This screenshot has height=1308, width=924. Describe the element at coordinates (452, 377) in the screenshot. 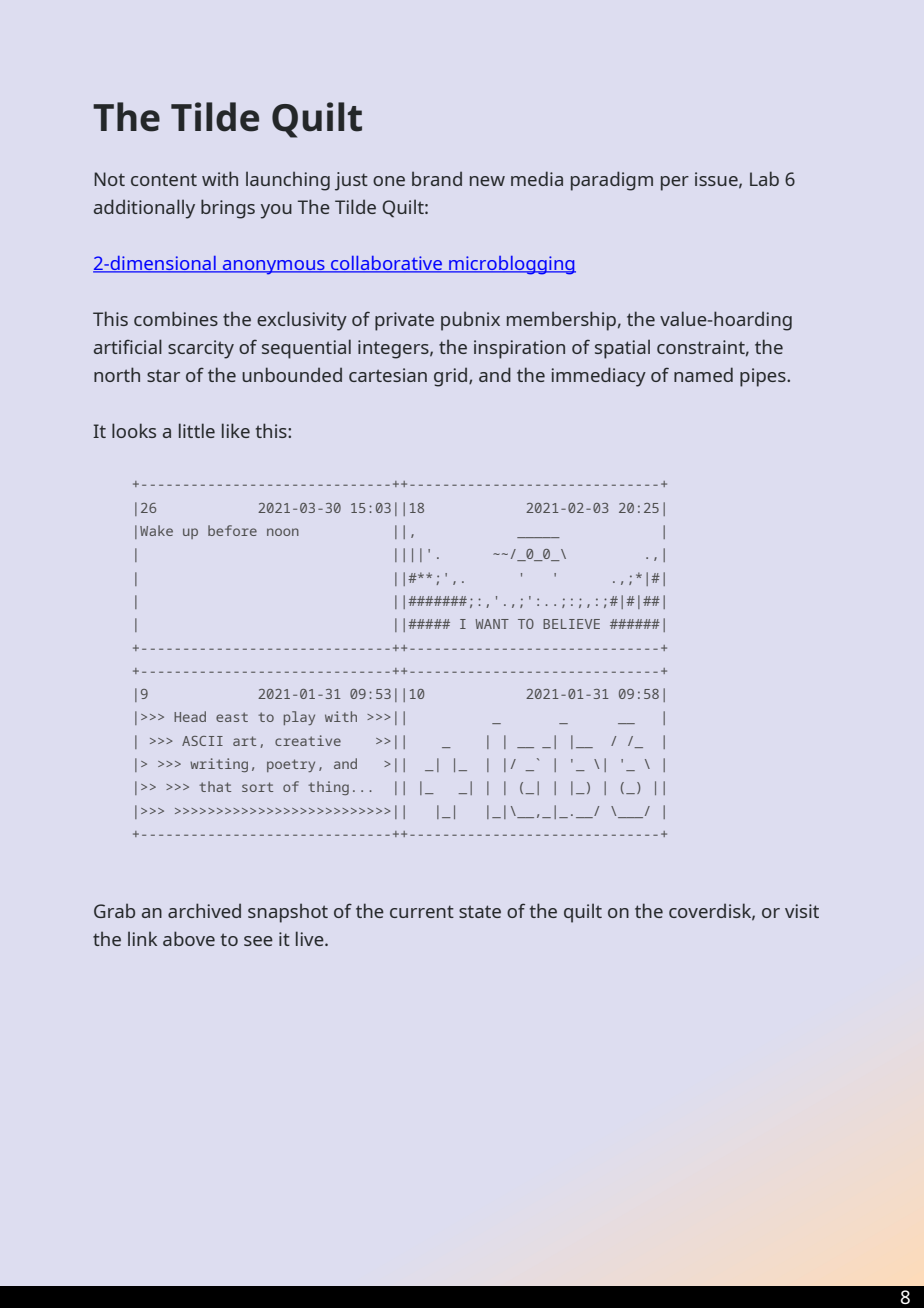

I see `grid` at that location.
